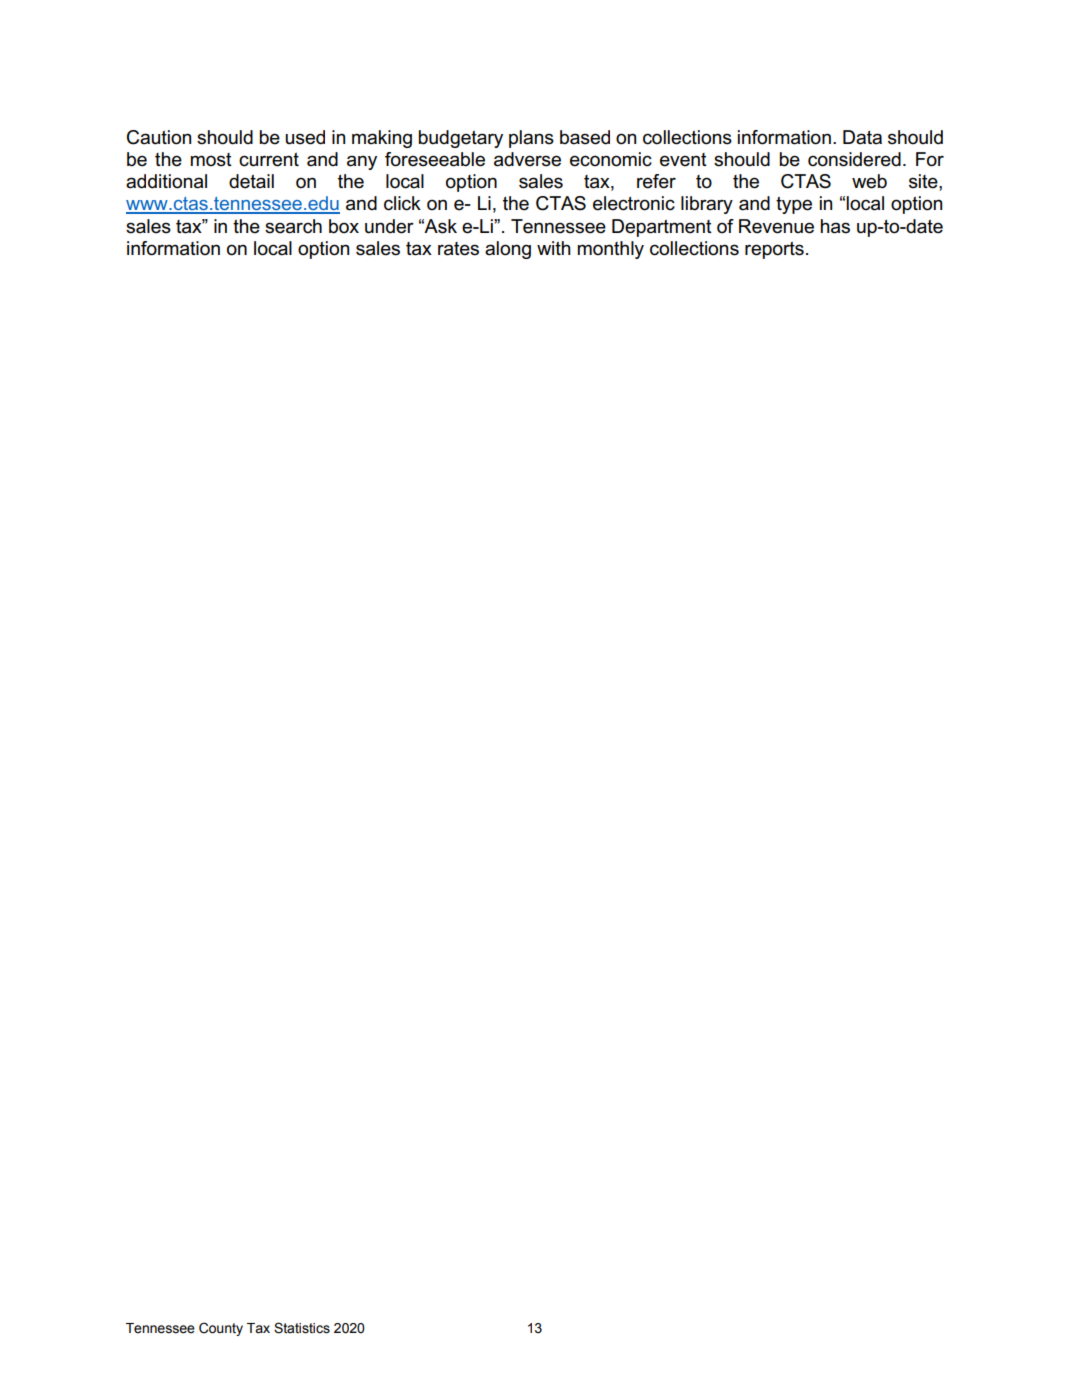 This screenshot has height=1383, width=1069. What do you see at coordinates (458, 249) in the screenshot?
I see `rates` at bounding box center [458, 249].
